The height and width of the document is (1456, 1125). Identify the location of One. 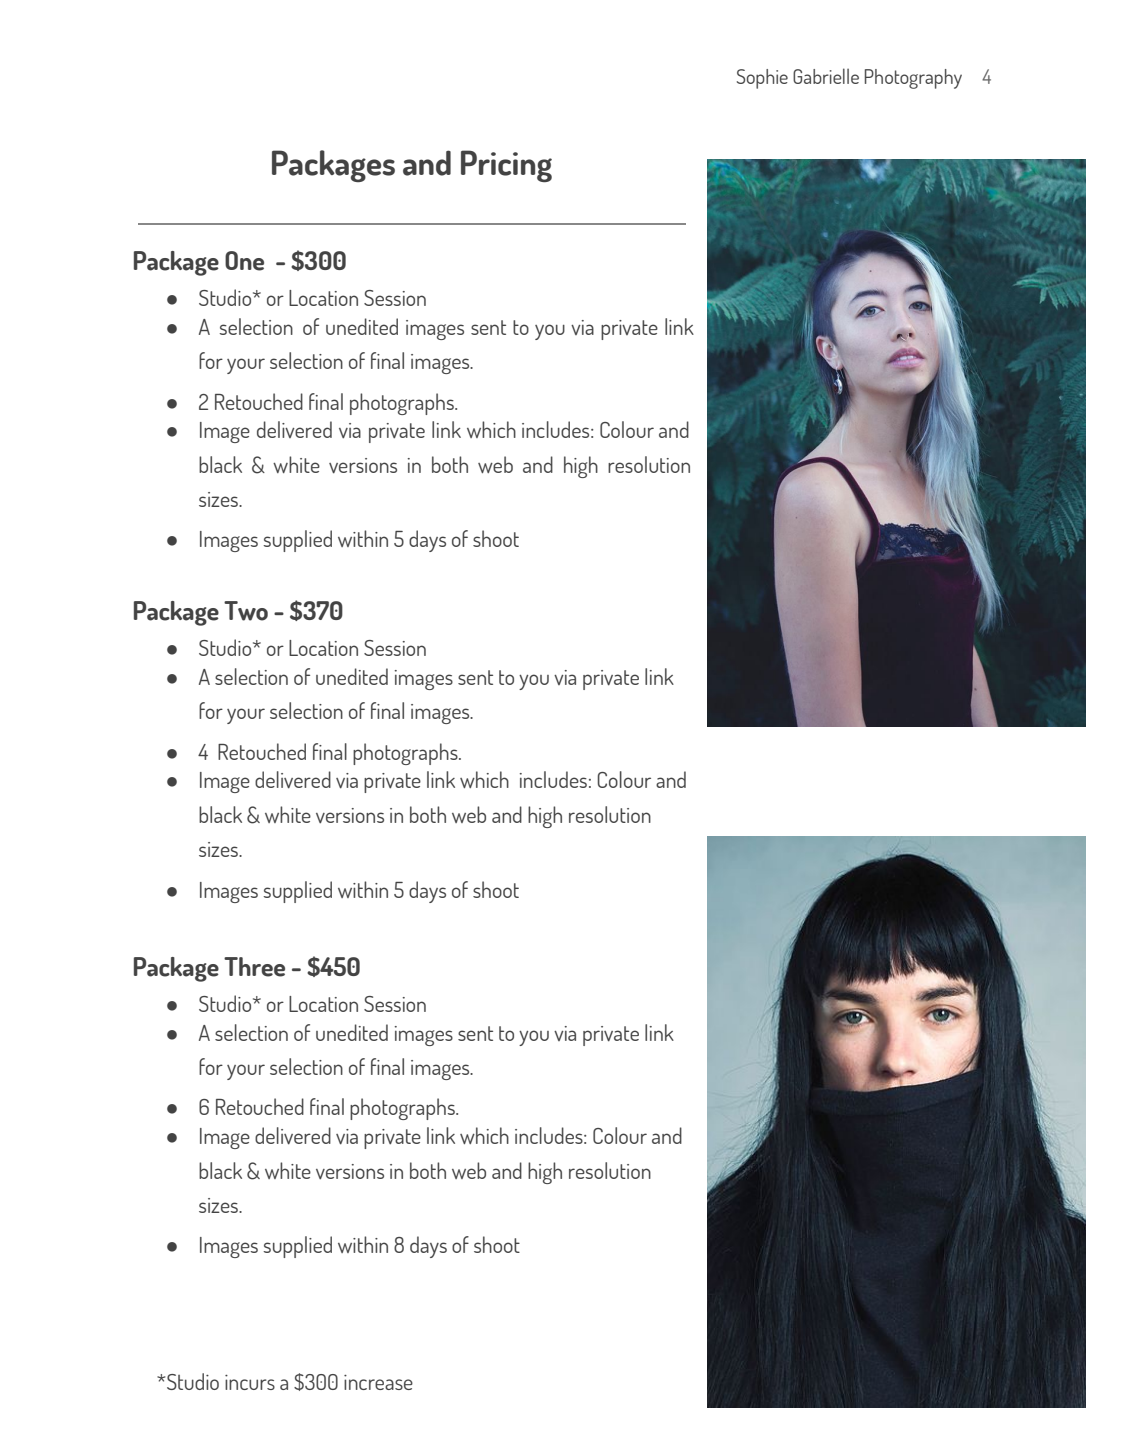
(244, 261).
